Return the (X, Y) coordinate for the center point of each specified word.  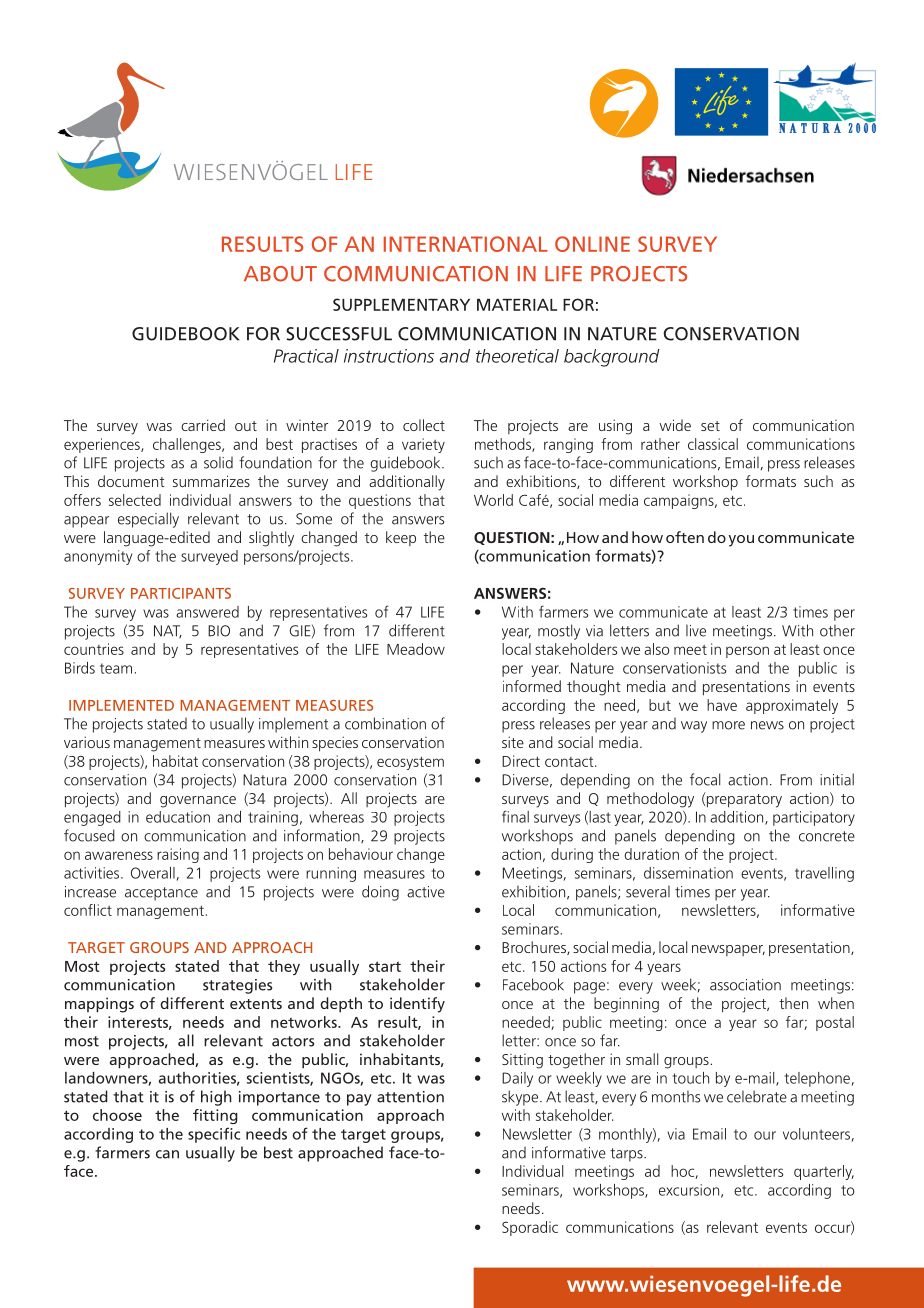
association (745, 985)
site (513, 742)
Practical (306, 356)
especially (148, 520)
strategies (237, 986)
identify (417, 1005)
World (493, 500)
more (728, 725)
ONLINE (592, 244)
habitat (175, 761)
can (167, 1154)
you (741, 541)
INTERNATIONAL (466, 244)
